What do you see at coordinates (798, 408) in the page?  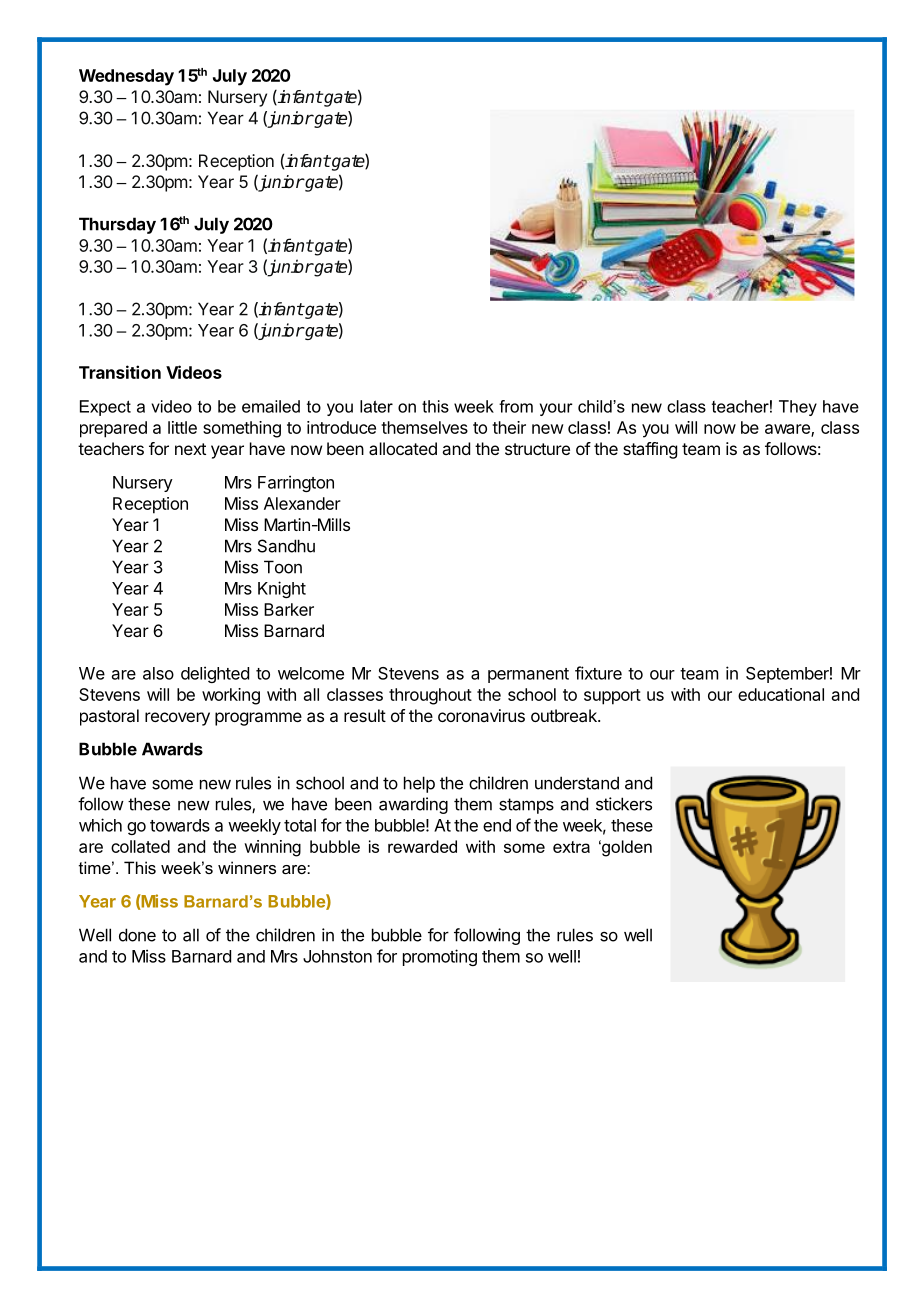 I see `They` at bounding box center [798, 408].
